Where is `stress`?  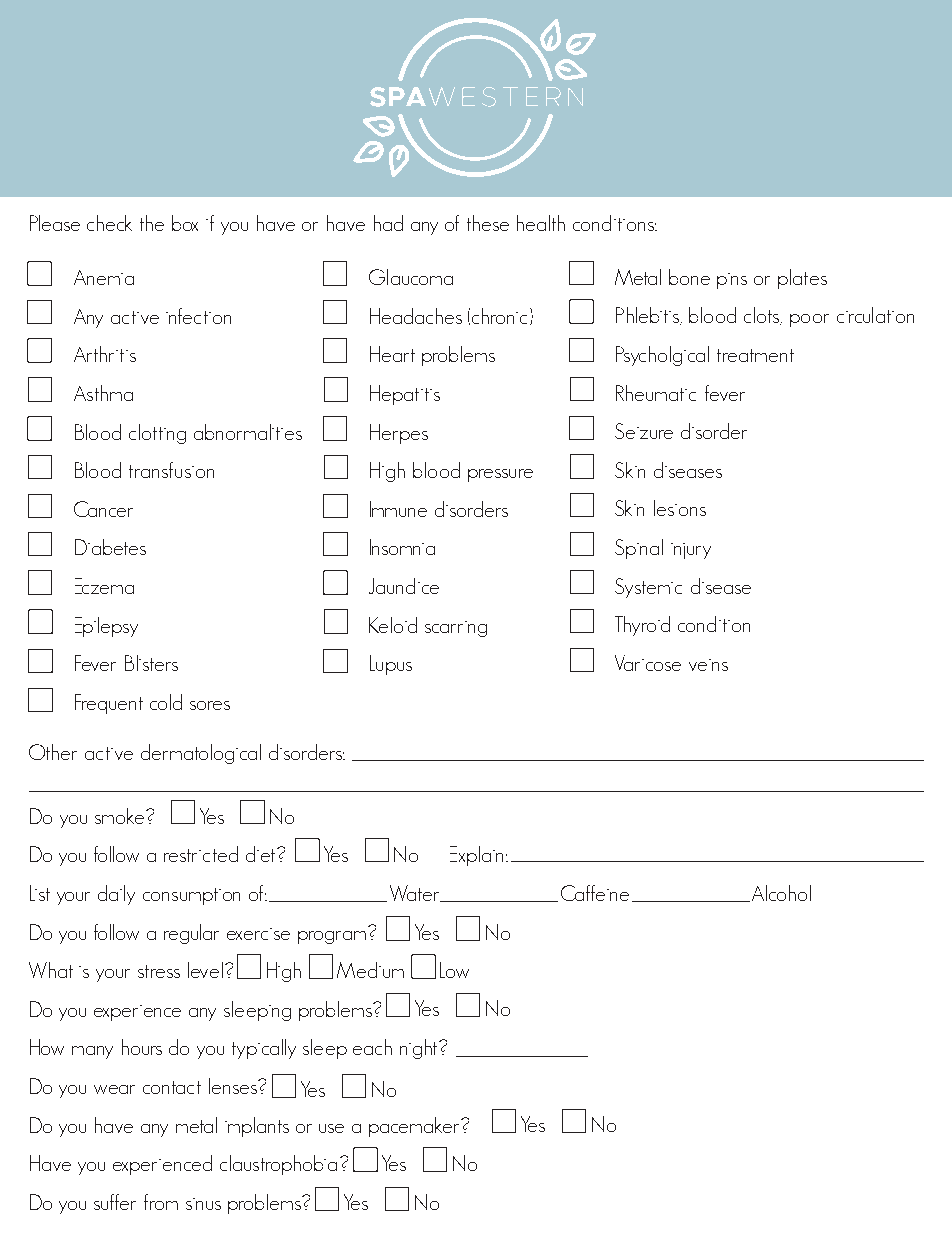
stress is located at coordinates (159, 971).
